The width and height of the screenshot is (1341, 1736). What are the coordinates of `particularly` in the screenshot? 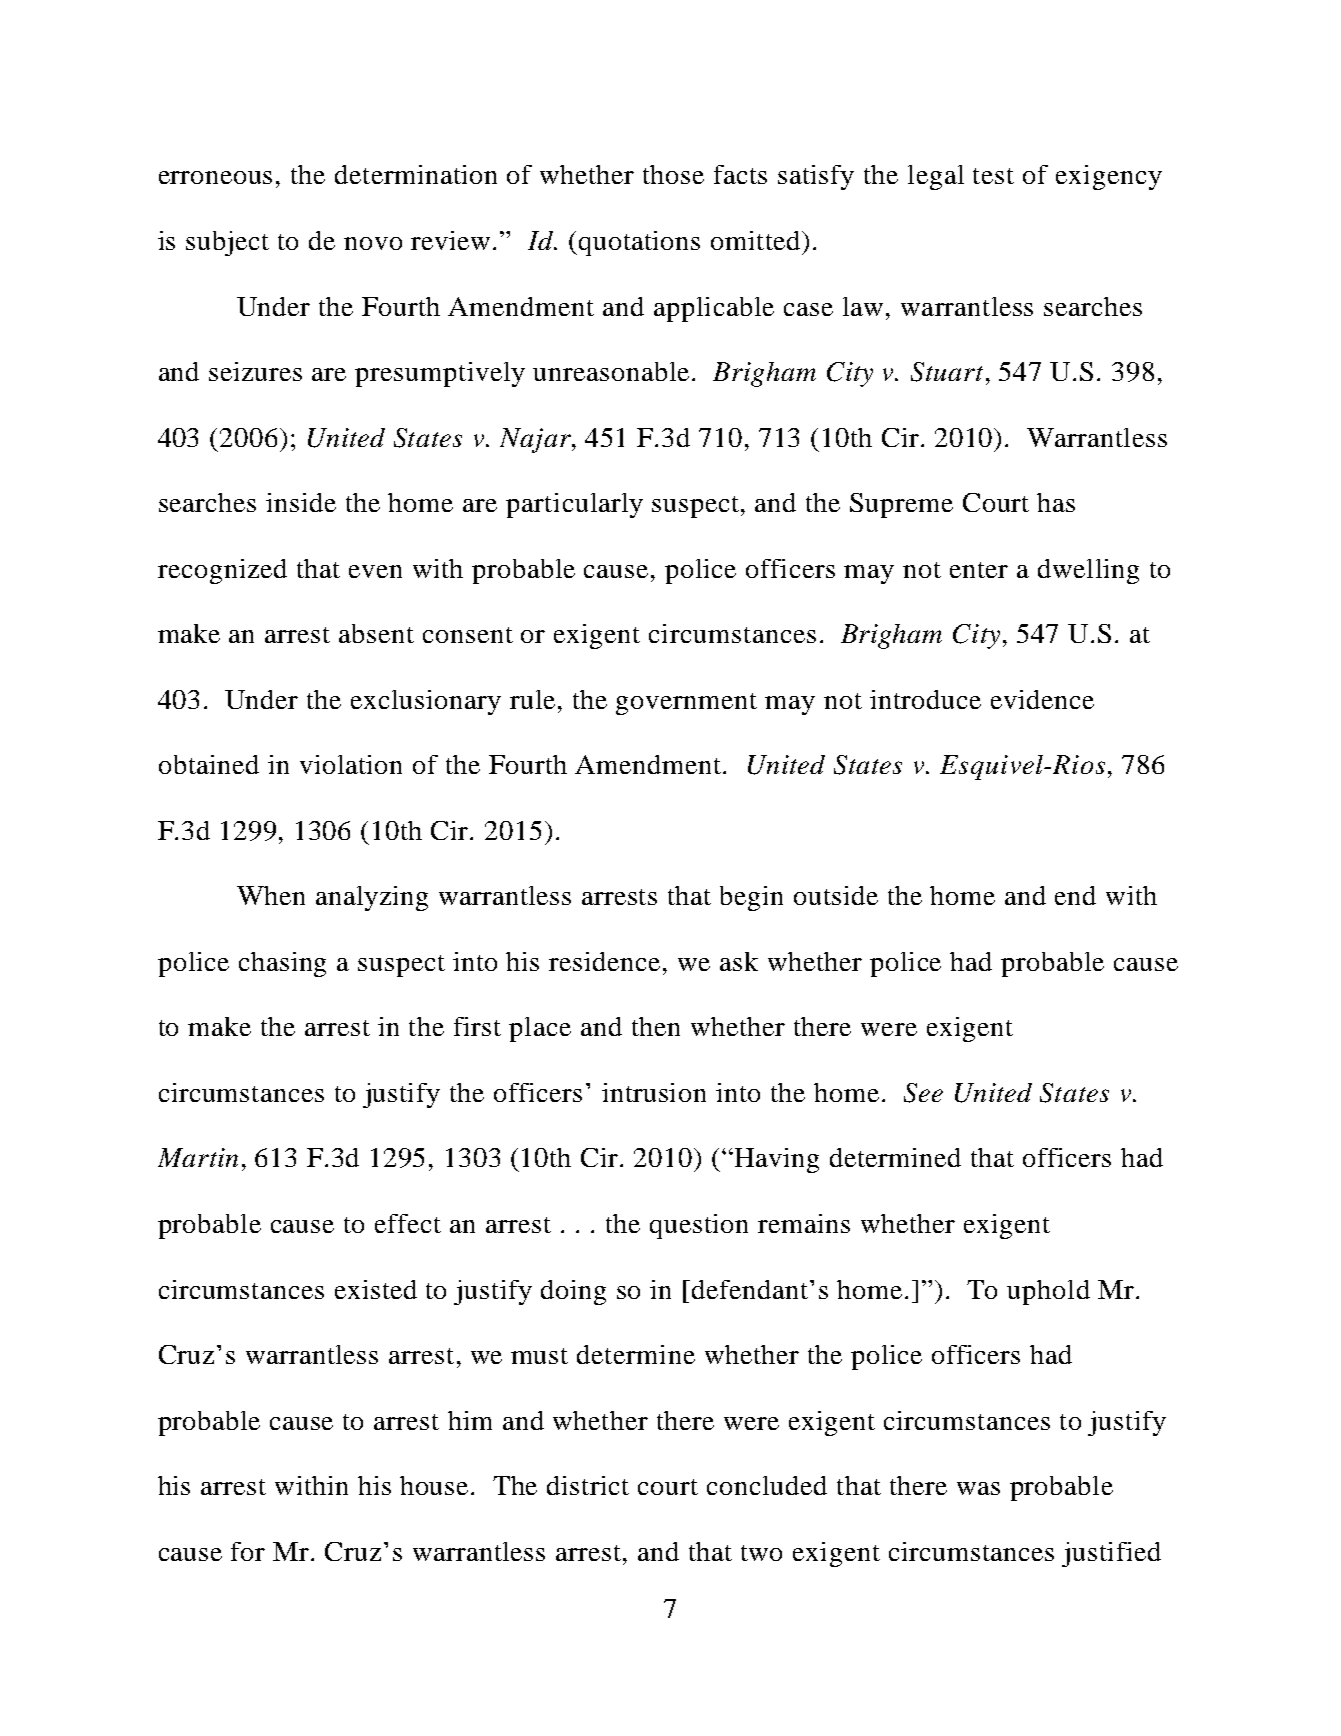 It's located at (574, 505).
